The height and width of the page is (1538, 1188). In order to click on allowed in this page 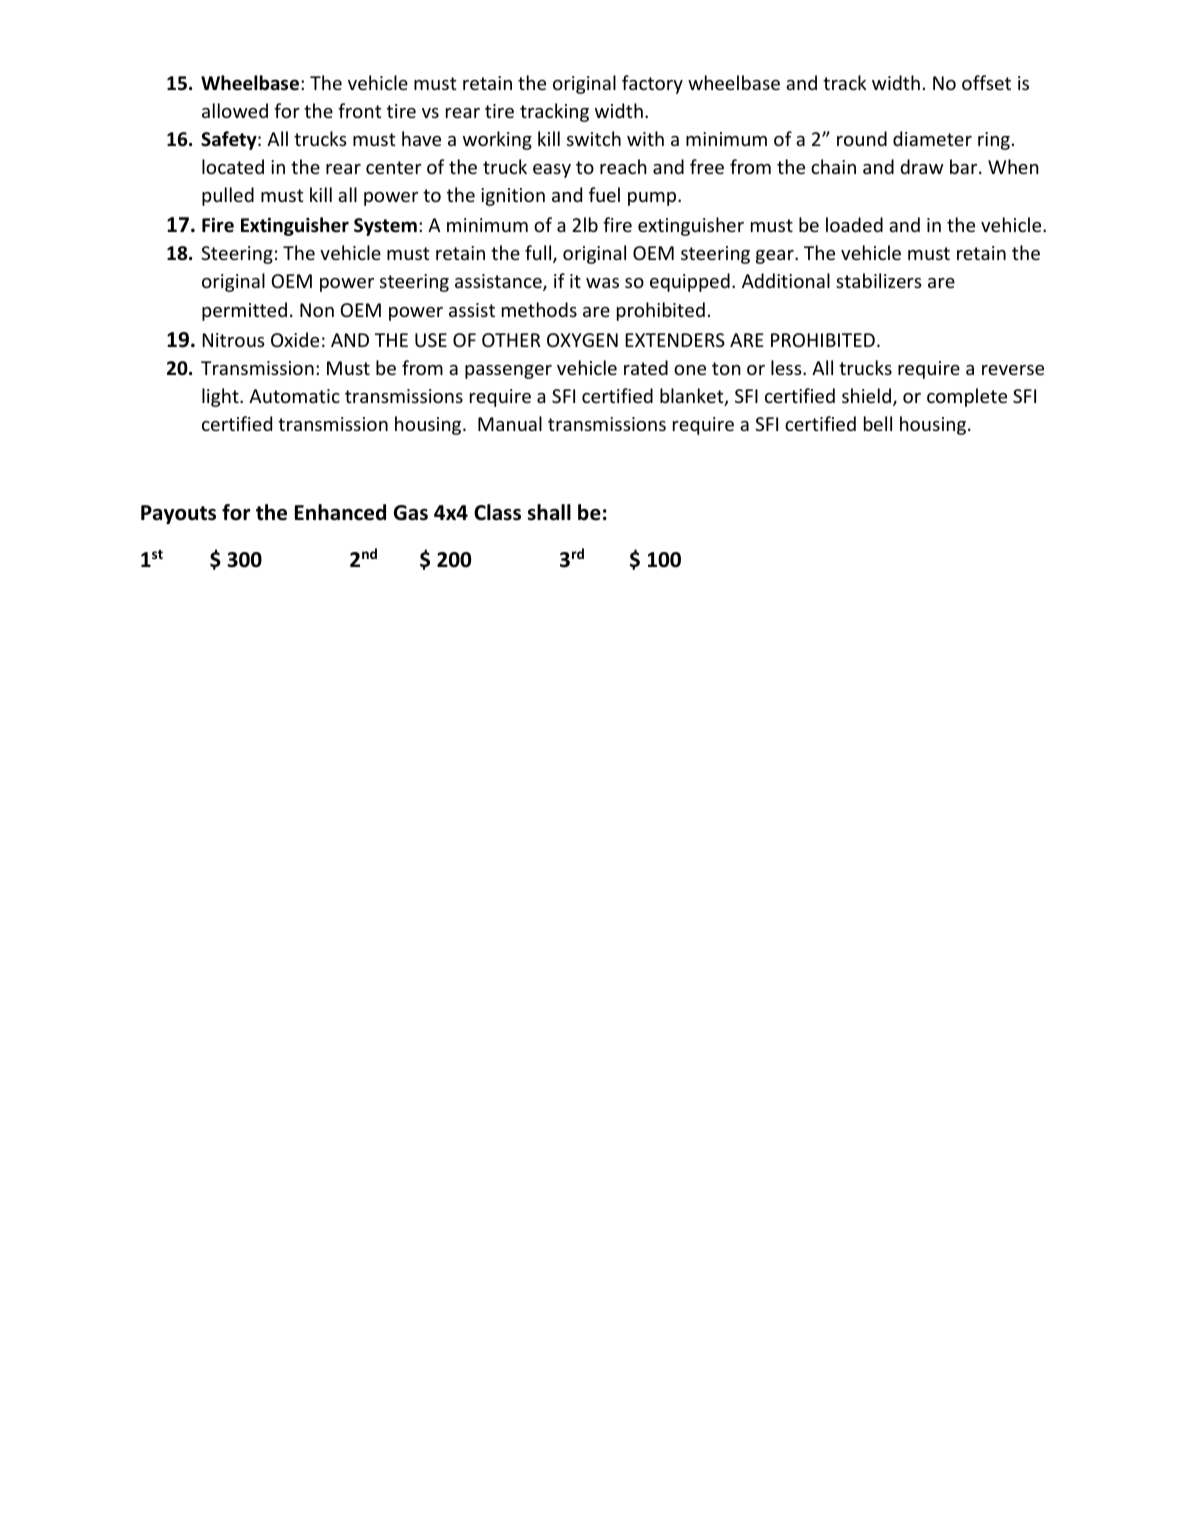, I will do `click(235, 110)`.
